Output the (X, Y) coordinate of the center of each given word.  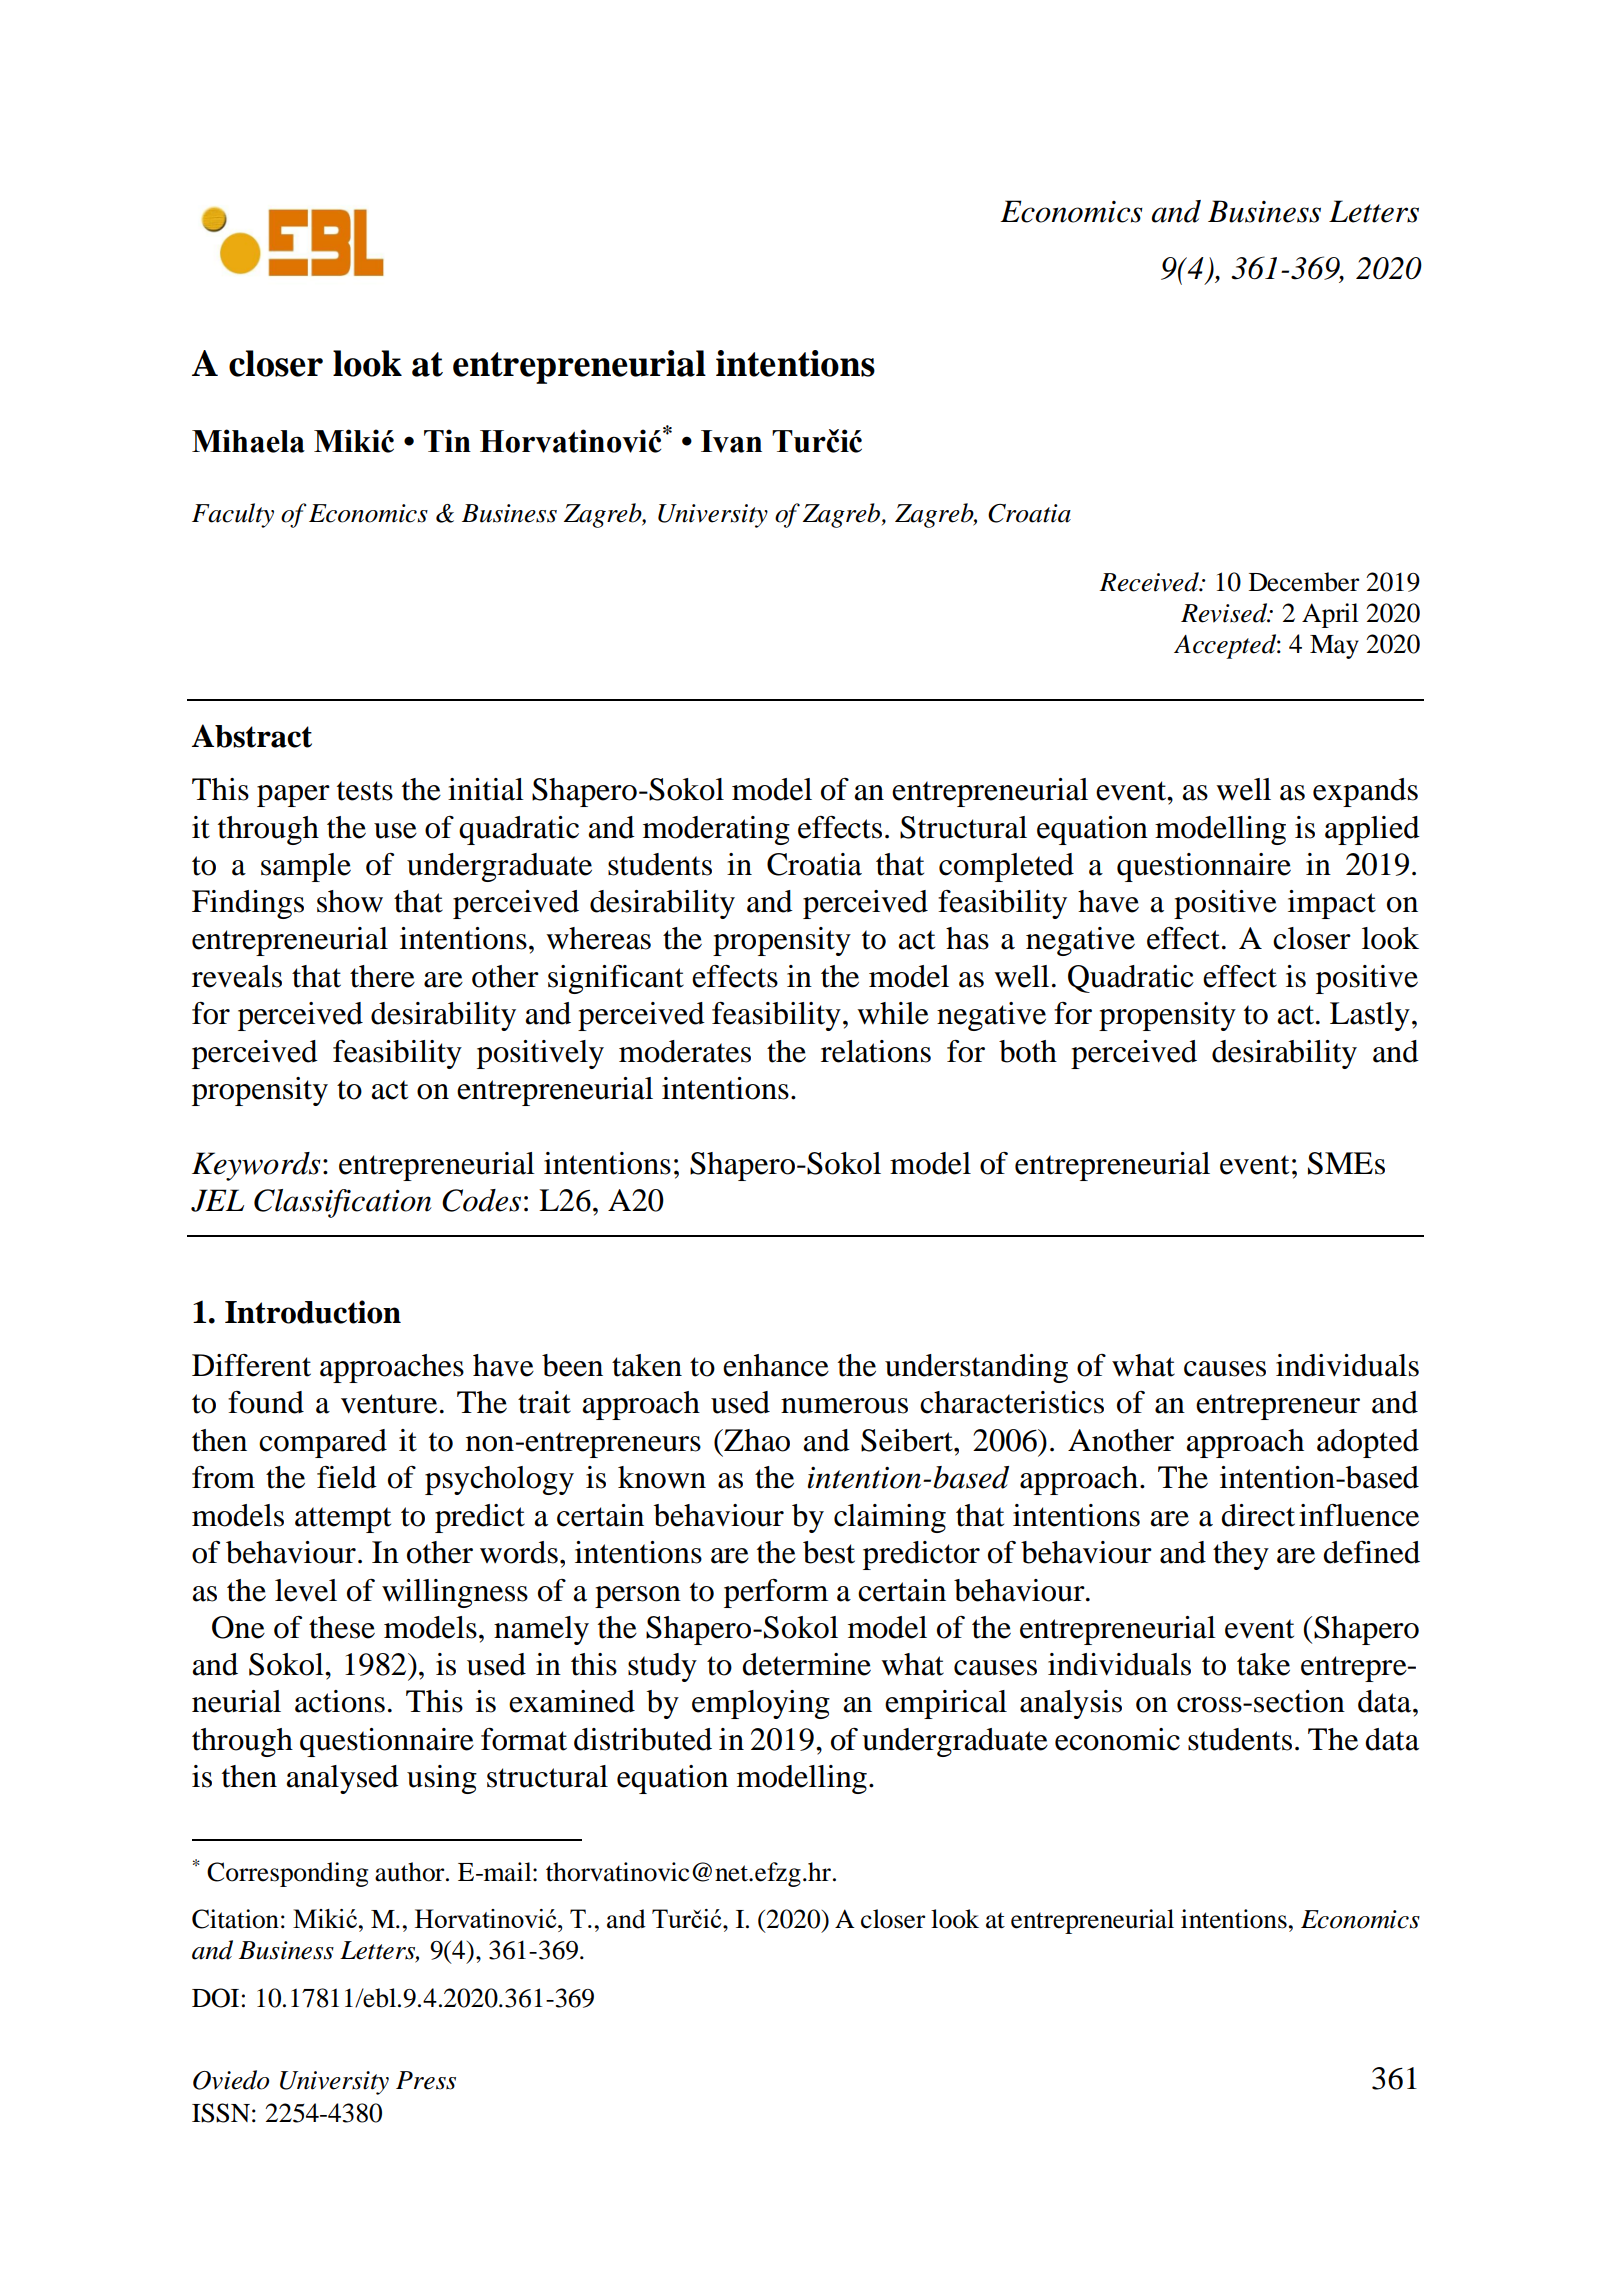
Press (426, 2080)
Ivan (731, 441)
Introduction (313, 1312)
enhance (776, 1365)
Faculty (233, 515)
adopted (1368, 1443)
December (1304, 582)
